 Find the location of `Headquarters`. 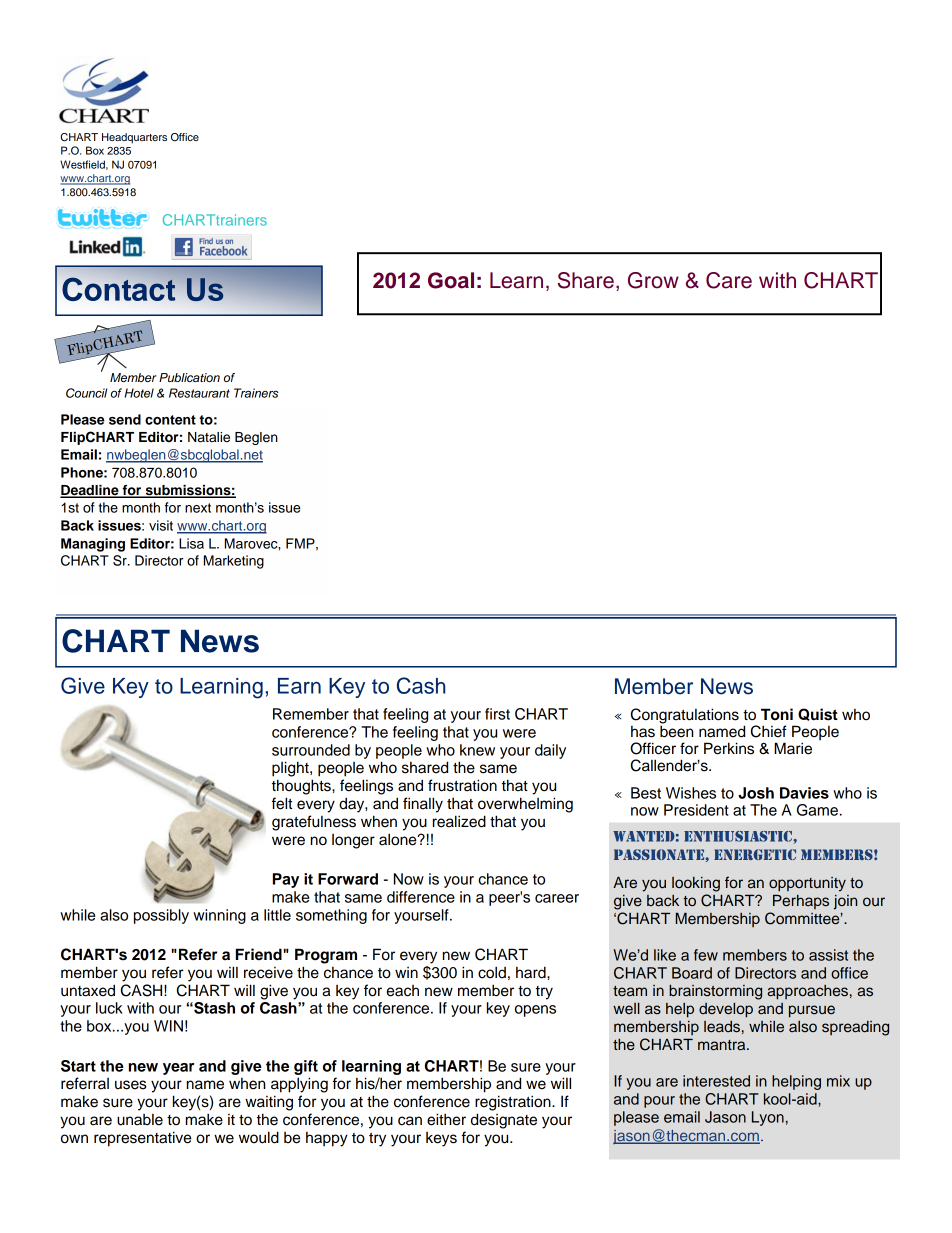

Headquarters is located at coordinates (134, 138).
